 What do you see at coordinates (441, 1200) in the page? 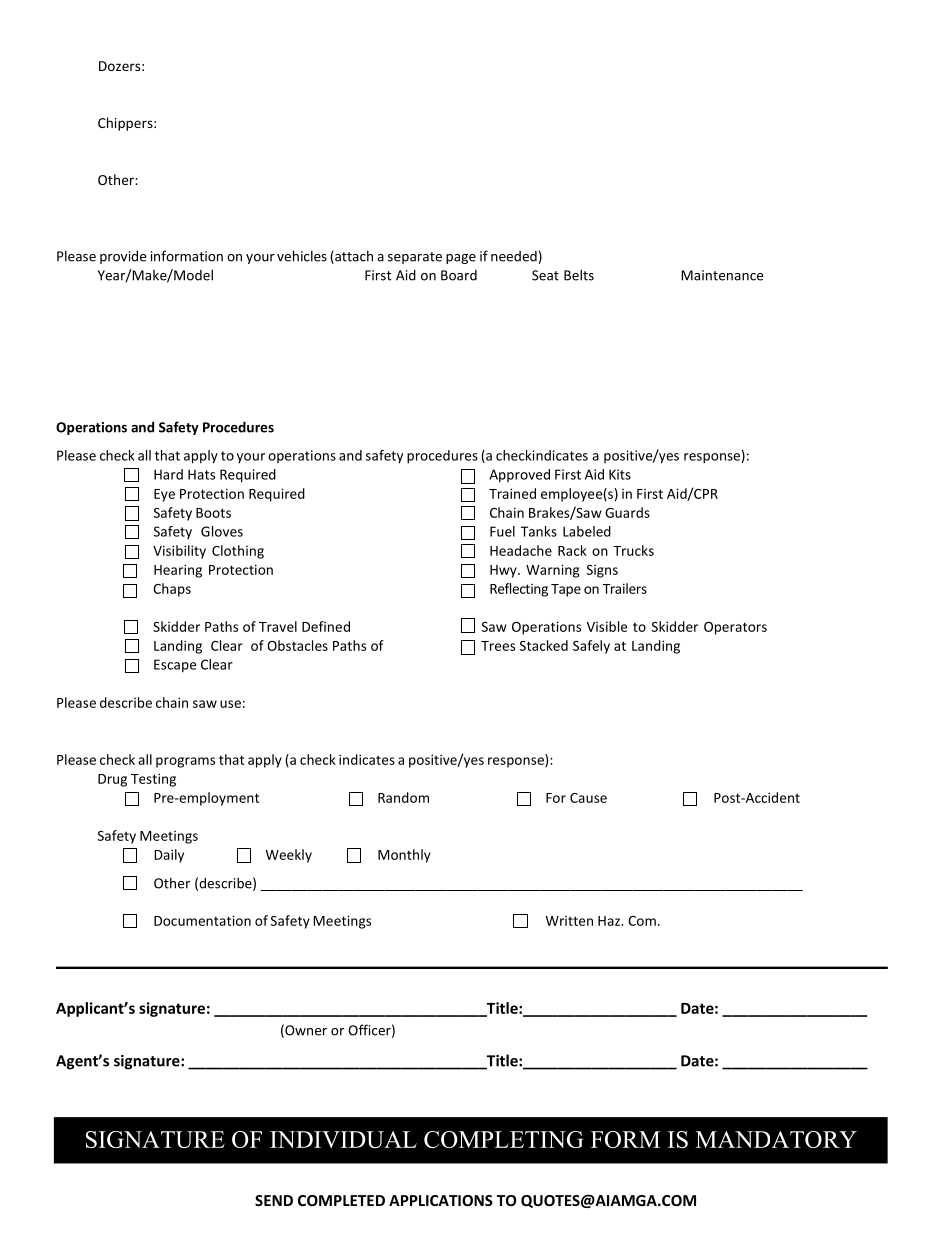
I see `APPLICATIONS` at bounding box center [441, 1200].
